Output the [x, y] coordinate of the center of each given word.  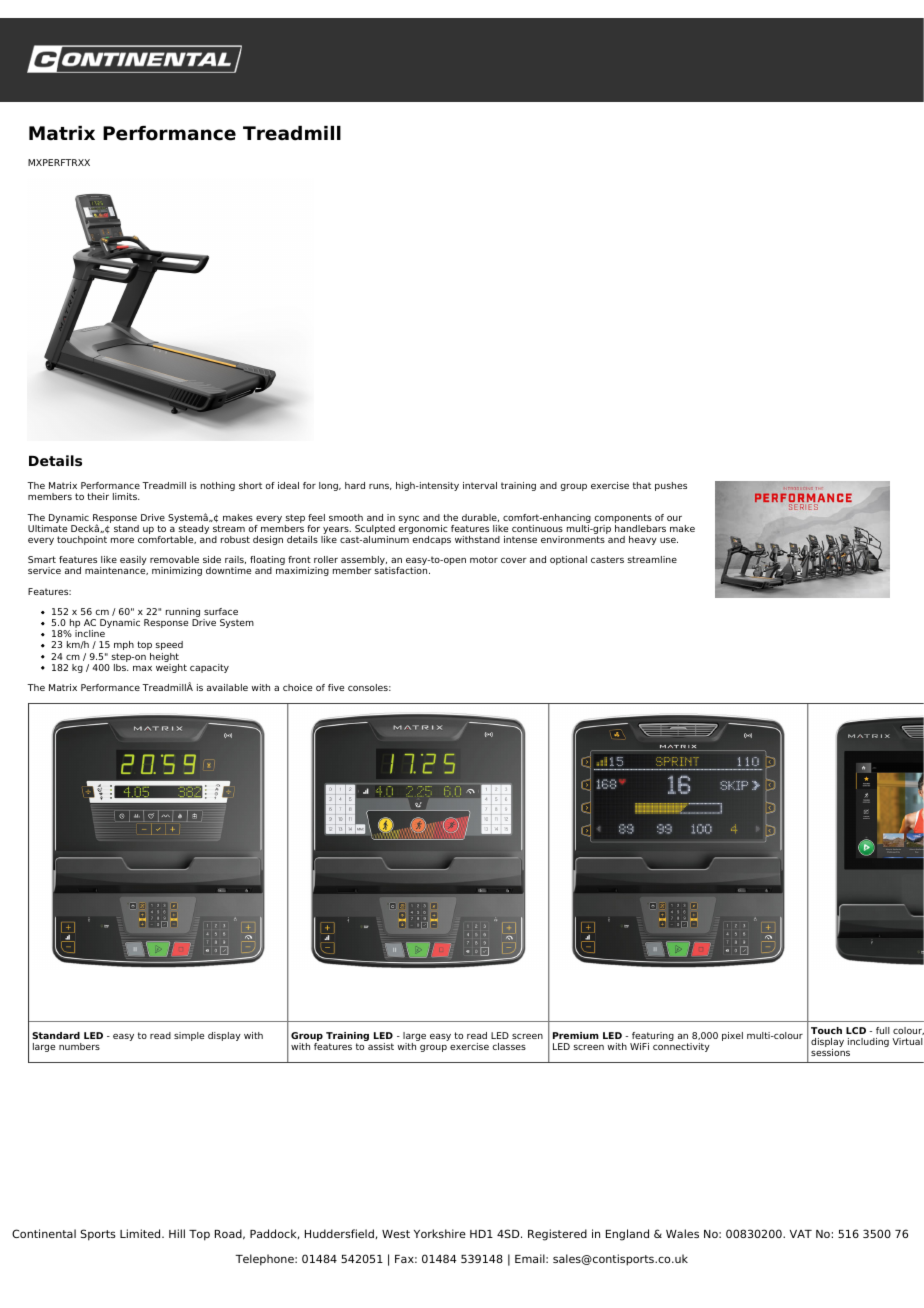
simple [189, 1036]
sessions [830, 1051]
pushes [671, 486]
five [336, 687]
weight [171, 667]
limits [126, 496]
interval [480, 485]
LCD [856, 1030]
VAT [801, 1234]
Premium [576, 1035]
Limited [141, 1233]
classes [509, 1046]
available [227, 687]
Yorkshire [440, 1233]
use [669, 540]
